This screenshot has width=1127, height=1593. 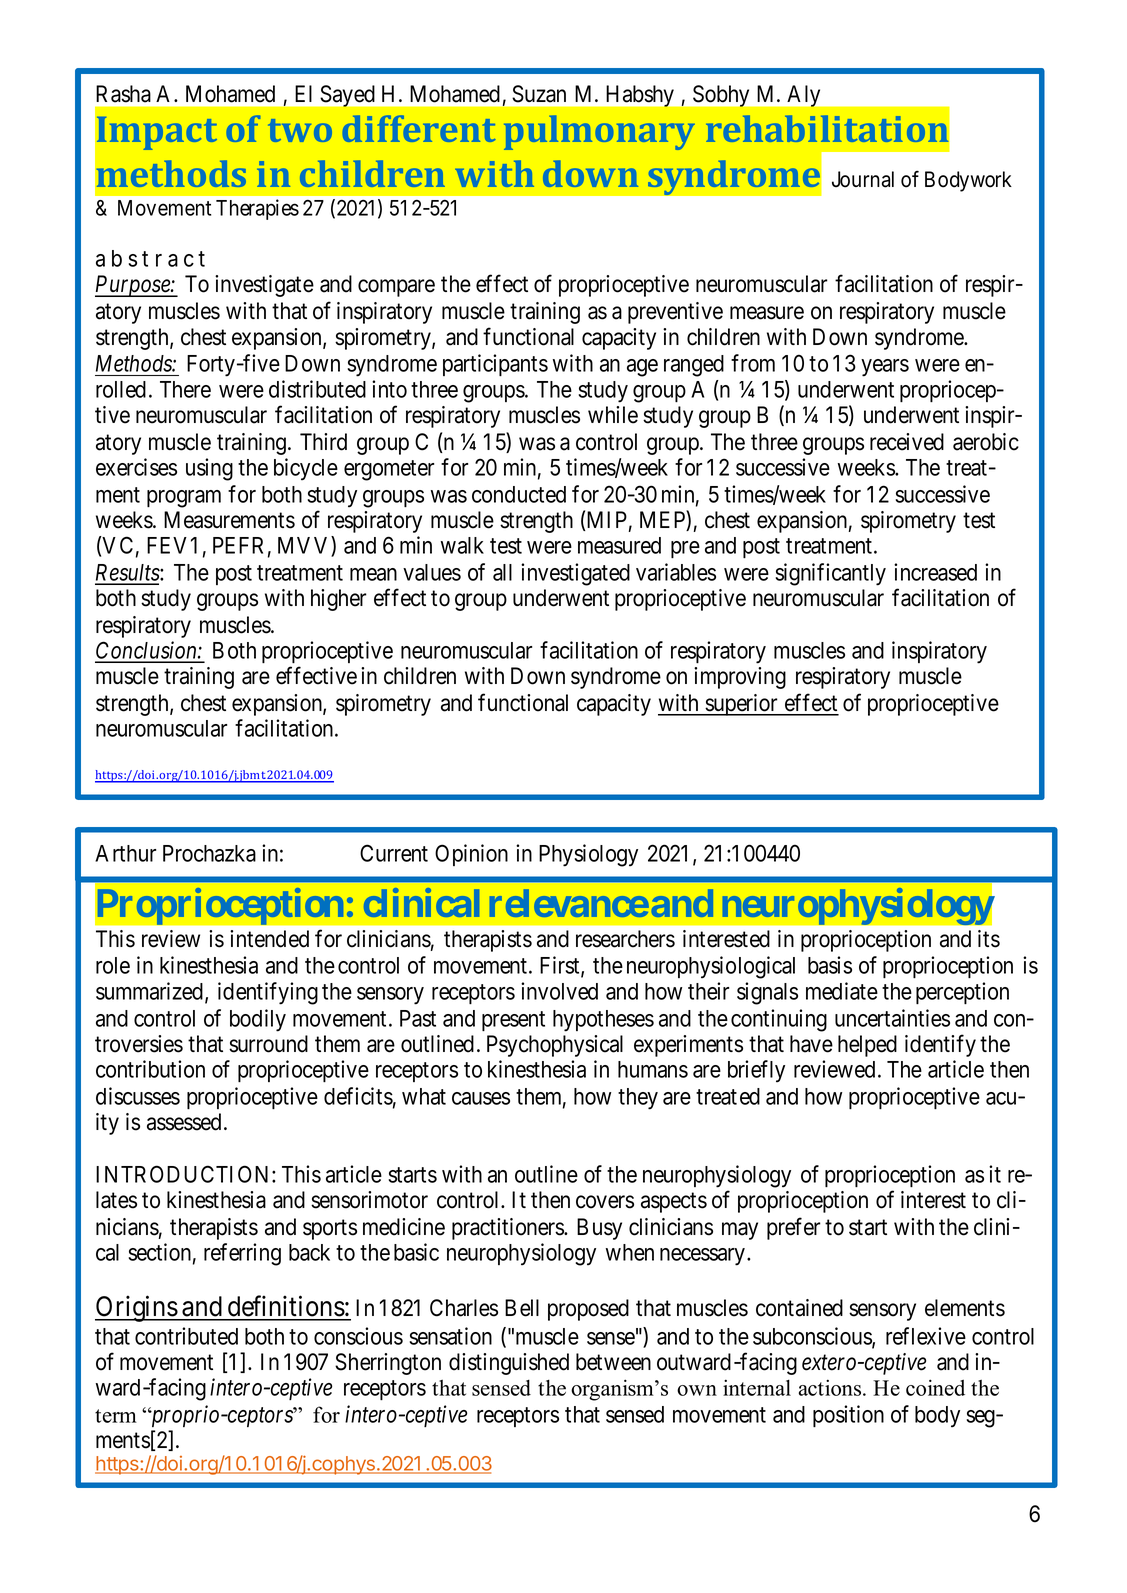 What do you see at coordinates (186, 1336) in the screenshot?
I see `contributed` at bounding box center [186, 1336].
